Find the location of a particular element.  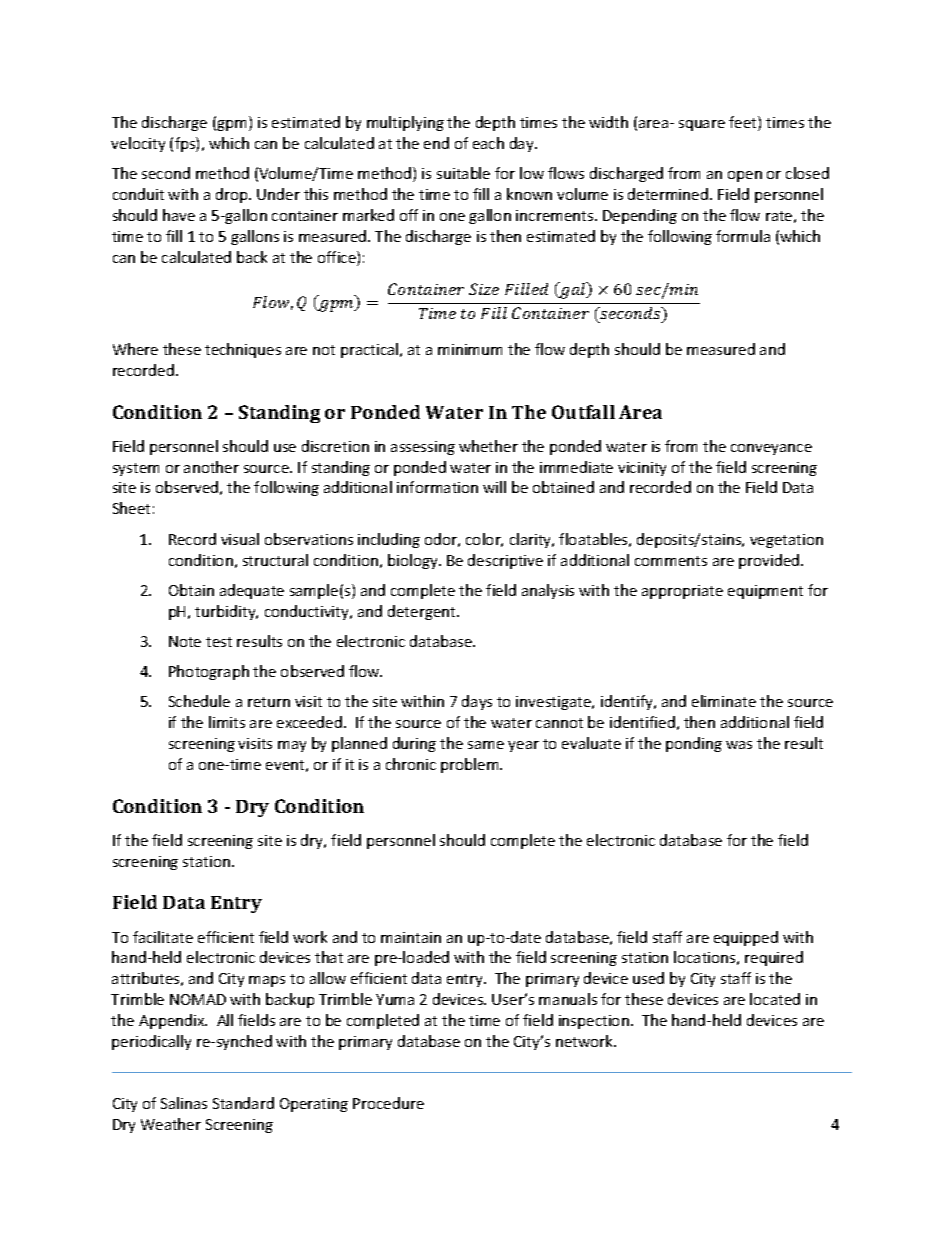

open is located at coordinates (745, 176).
